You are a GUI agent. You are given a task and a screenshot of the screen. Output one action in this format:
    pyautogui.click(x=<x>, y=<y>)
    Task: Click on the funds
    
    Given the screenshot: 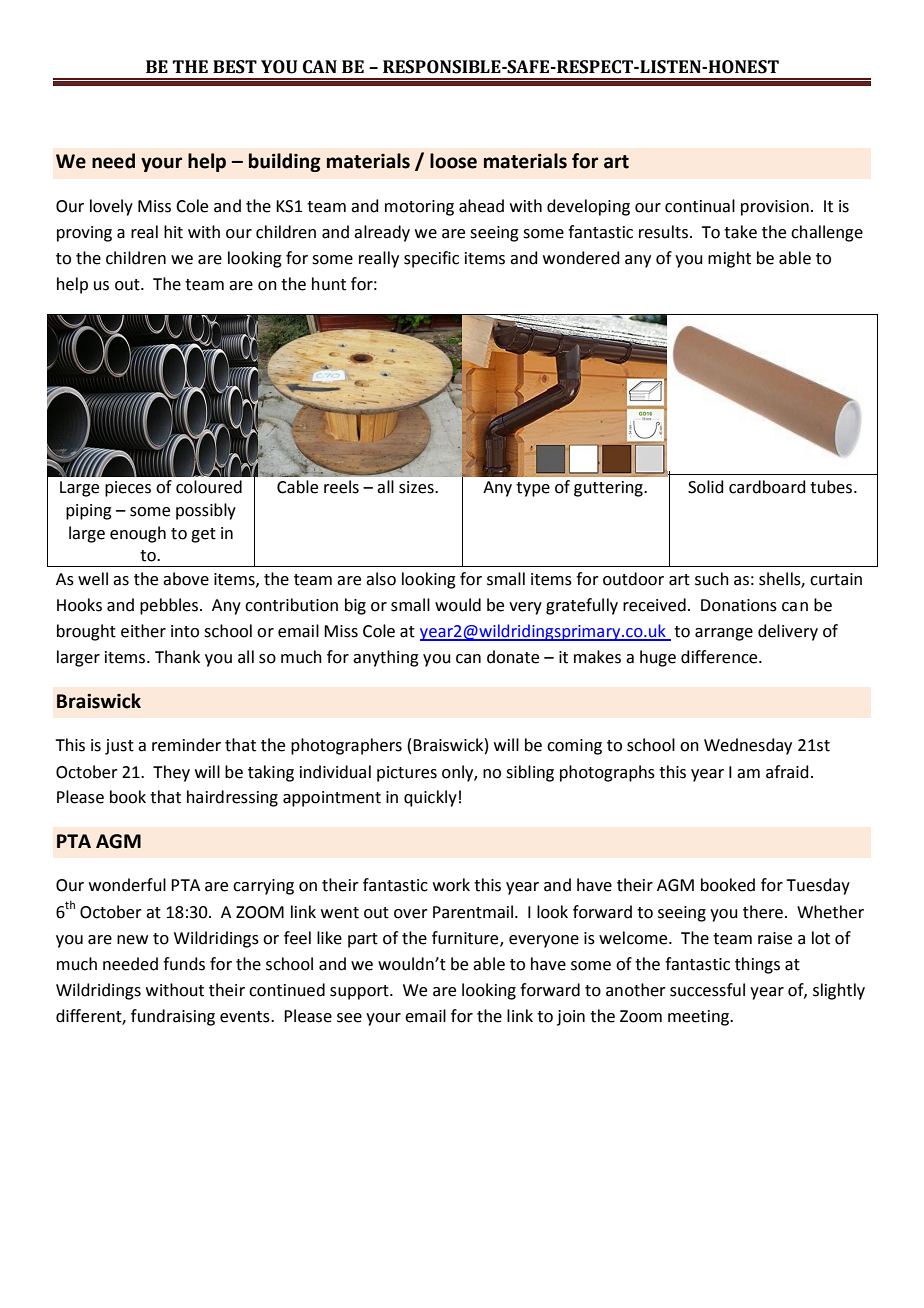 What is the action you would take?
    pyautogui.click(x=184, y=964)
